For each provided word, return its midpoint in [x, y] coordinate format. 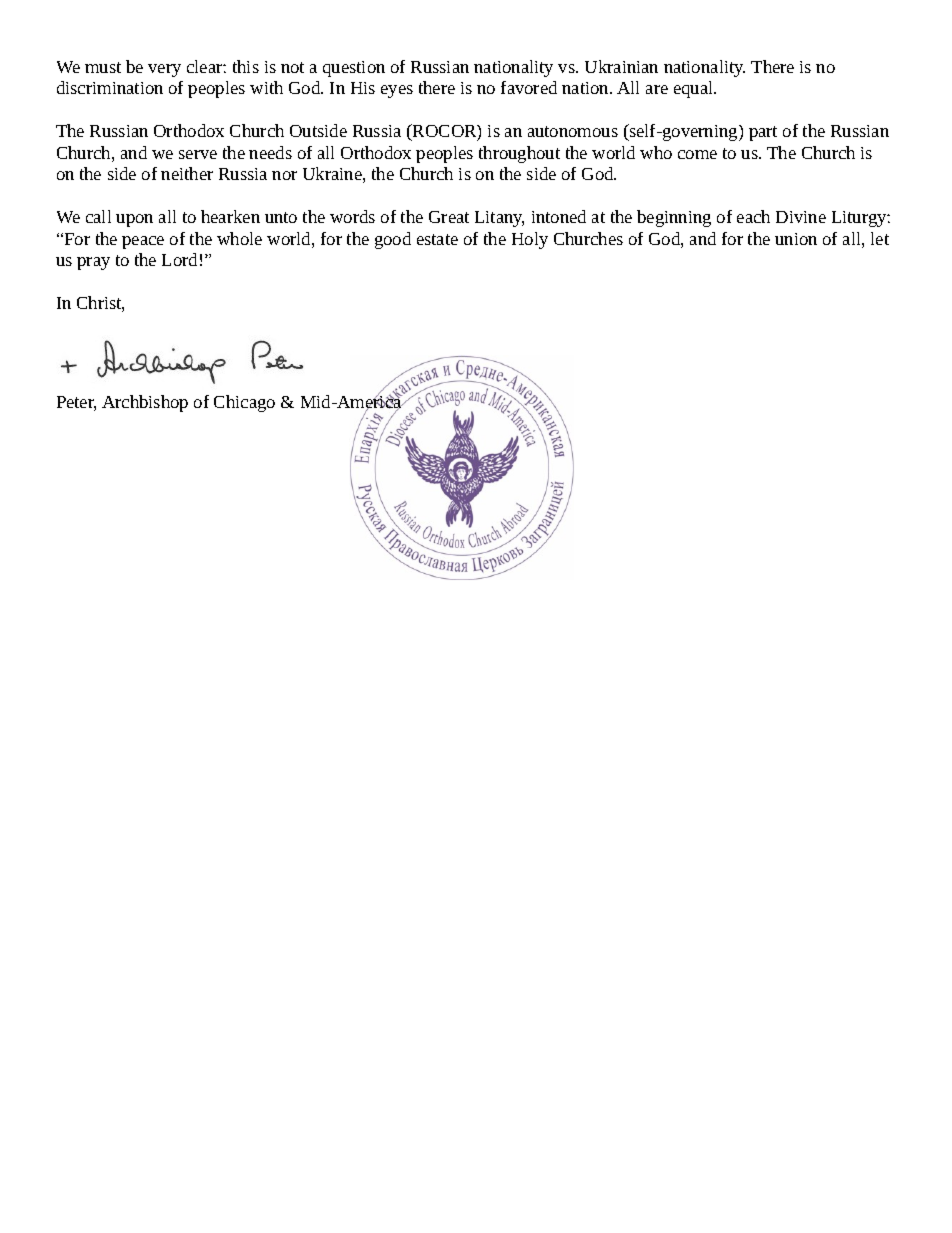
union [796, 239]
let [880, 238]
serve [198, 154]
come [697, 154]
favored [529, 87]
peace [143, 242]
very [164, 70]
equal [695, 89]
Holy [530, 240]
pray [93, 263]
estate [437, 239]
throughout [519, 154]
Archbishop [145, 403]
